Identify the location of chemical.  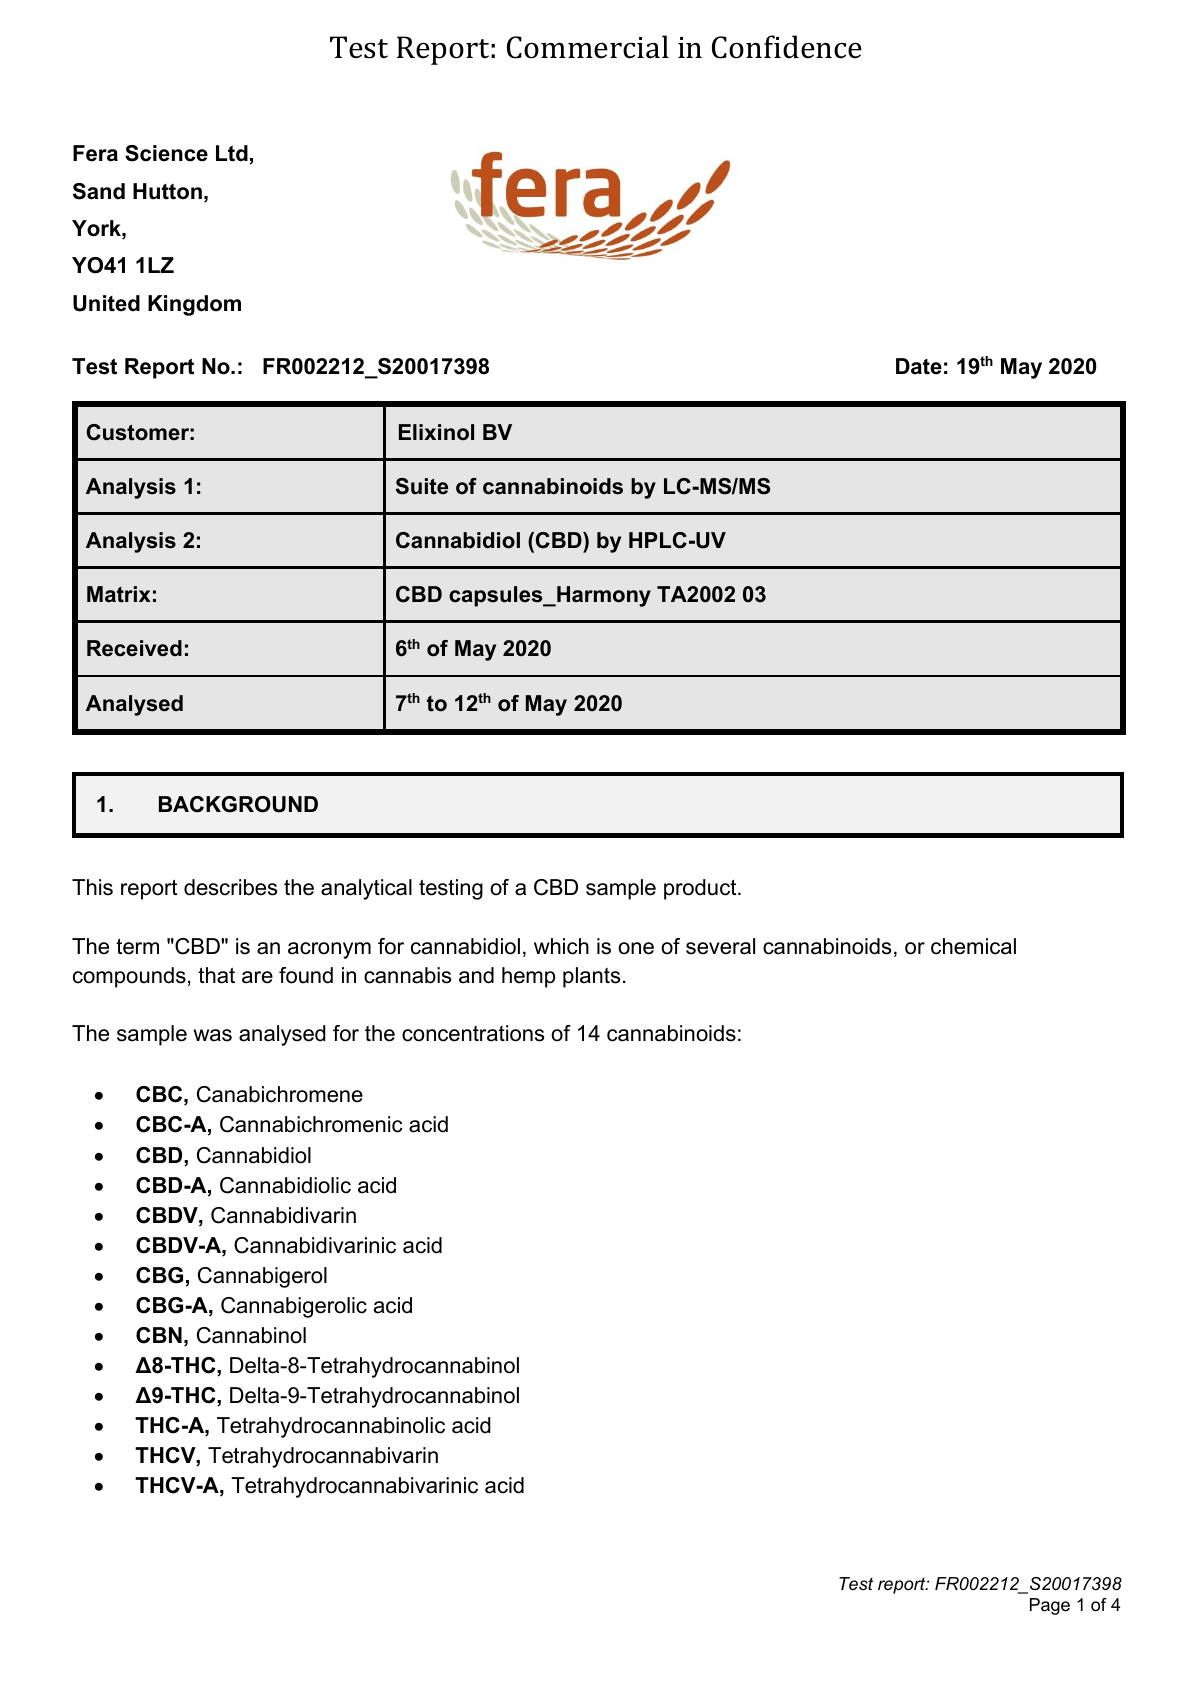
(973, 946).
